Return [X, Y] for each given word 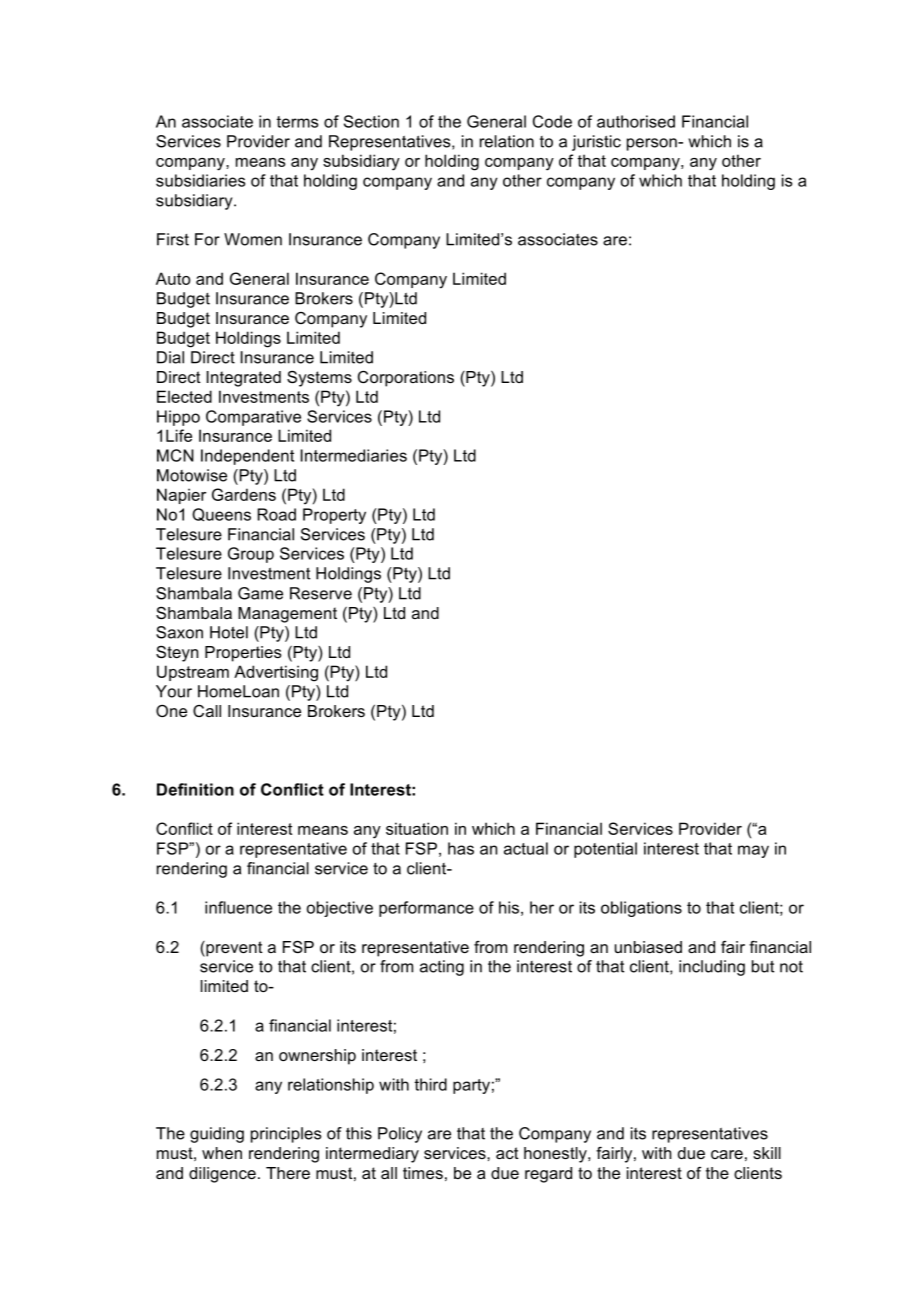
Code [552, 121]
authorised [636, 121]
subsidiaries [200, 180]
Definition [195, 789]
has [461, 848]
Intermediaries [354, 455]
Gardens [244, 494]
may [753, 851]
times [423, 1173]
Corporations [406, 379]
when [222, 1153]
